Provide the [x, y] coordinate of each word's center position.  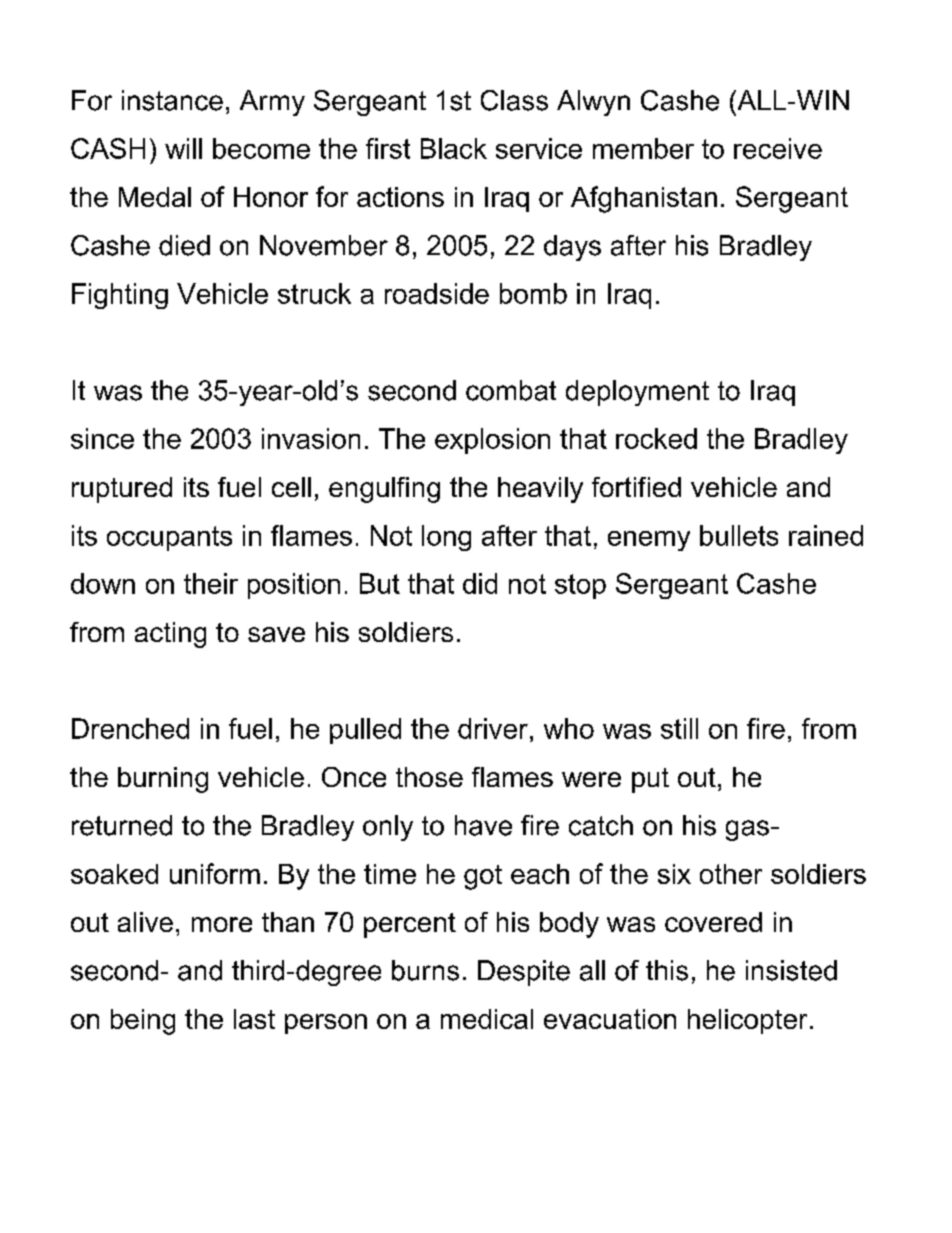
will [183, 148]
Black [454, 148]
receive [778, 148]
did [480, 583]
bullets [739, 535]
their [211, 583]
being [143, 1022]
